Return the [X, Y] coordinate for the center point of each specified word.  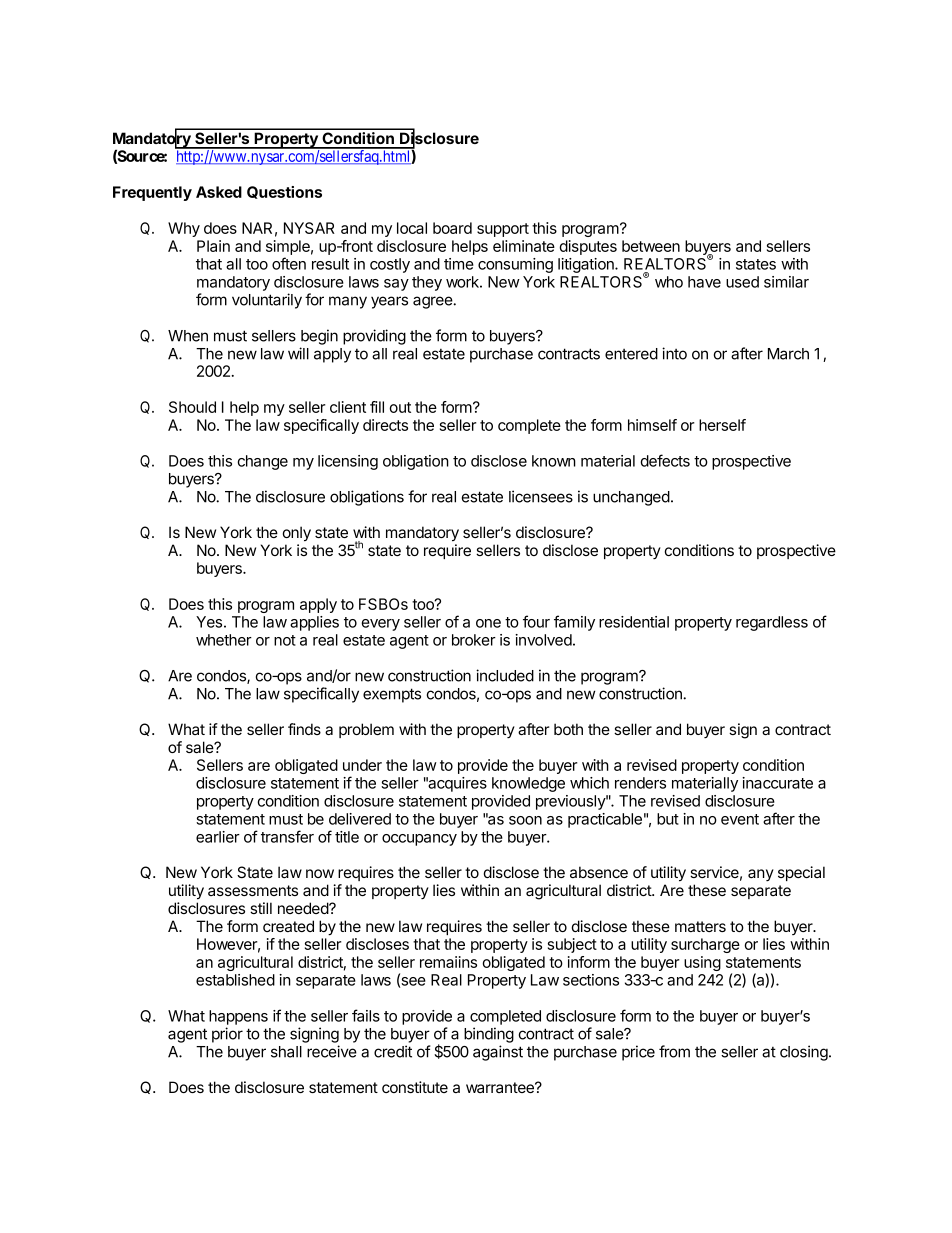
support [503, 230]
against [498, 1053]
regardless [772, 623]
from [674, 1051]
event [740, 819]
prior [227, 1035]
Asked [219, 192]
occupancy [419, 840]
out [400, 407]
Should [192, 407]
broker [474, 640]
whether [224, 640]
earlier [218, 837]
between [651, 246]
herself [722, 425]
